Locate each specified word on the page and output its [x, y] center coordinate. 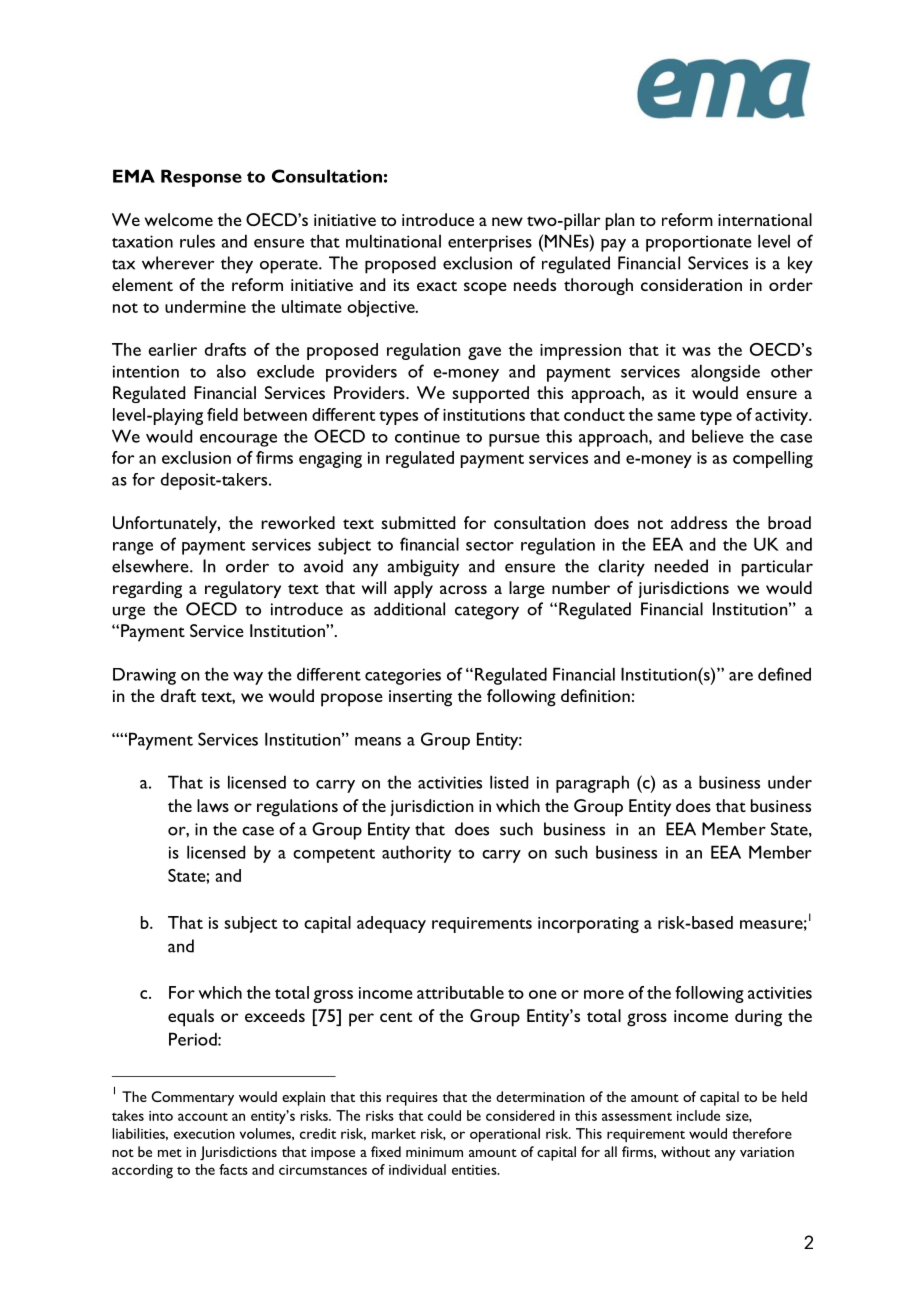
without [685, 1151]
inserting [420, 698]
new [507, 221]
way [248, 678]
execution [204, 1134]
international [765, 219]
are [741, 676]
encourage [238, 440]
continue [427, 436]
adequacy [391, 924]
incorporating [588, 925]
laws [213, 805]
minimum [434, 1152]
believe [718, 436]
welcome [179, 219]
